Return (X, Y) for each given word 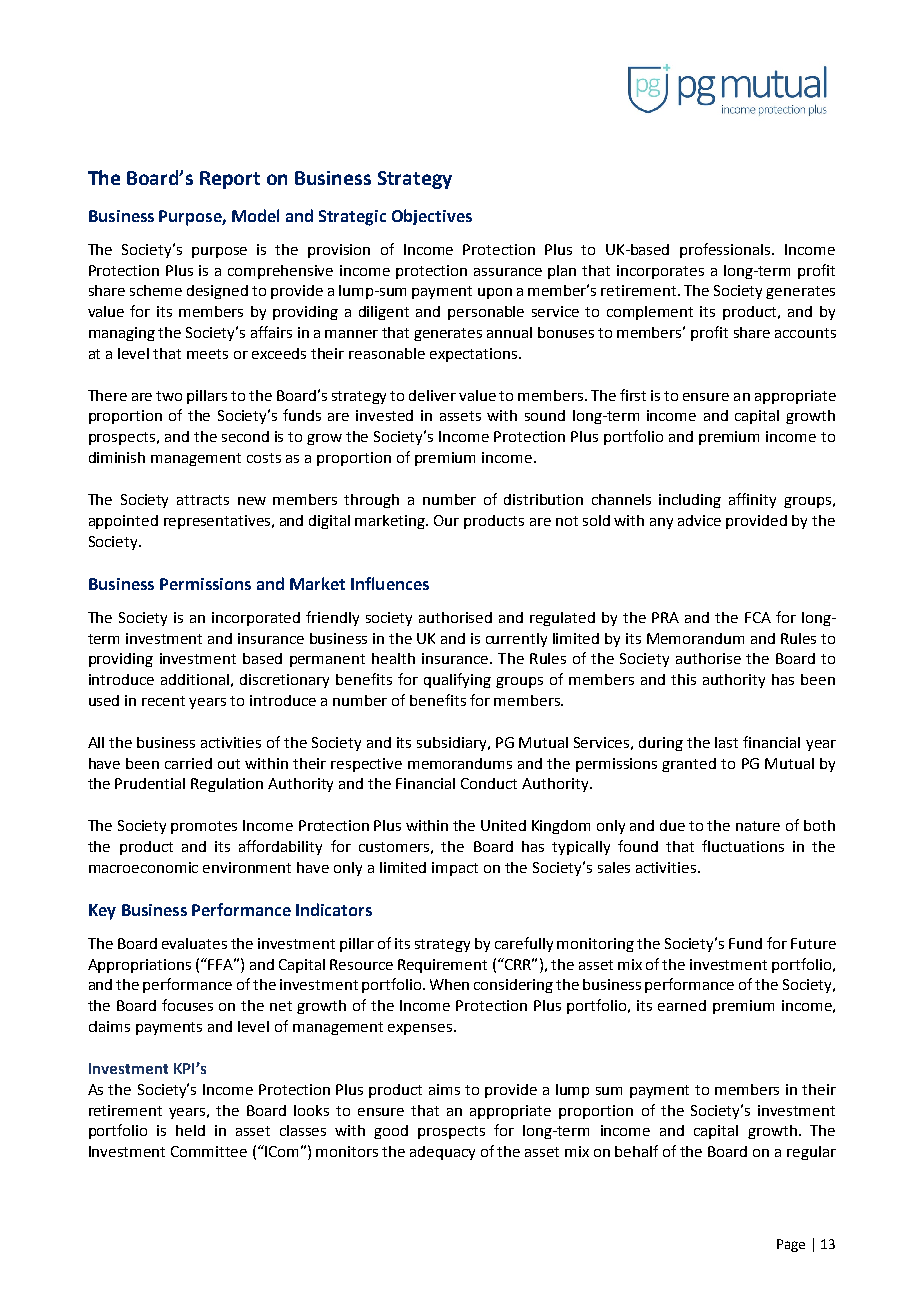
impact (455, 869)
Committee (209, 1151)
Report (230, 180)
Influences (390, 583)
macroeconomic (143, 867)
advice (699, 520)
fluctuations (743, 846)
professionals (726, 250)
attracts (203, 500)
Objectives (432, 217)
